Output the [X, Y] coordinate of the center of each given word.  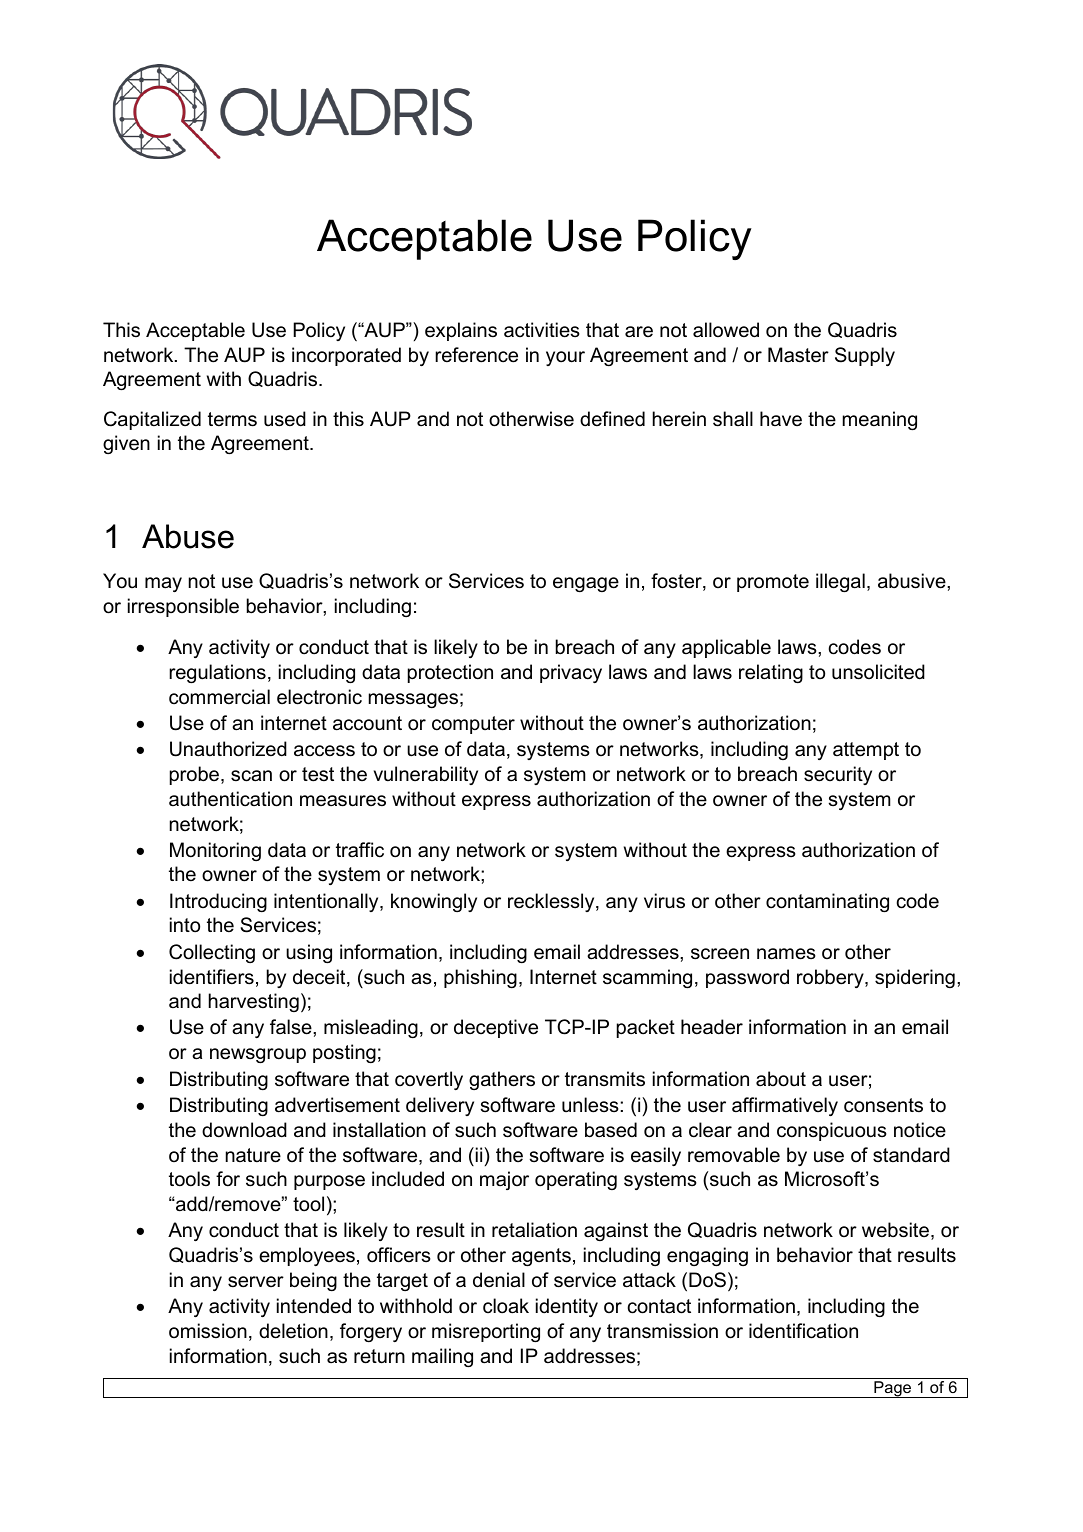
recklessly [552, 902]
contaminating [827, 902]
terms [232, 419]
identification [803, 1331]
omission [208, 1331]
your [565, 358]
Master [798, 355]
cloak [506, 1306]
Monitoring [215, 851]
